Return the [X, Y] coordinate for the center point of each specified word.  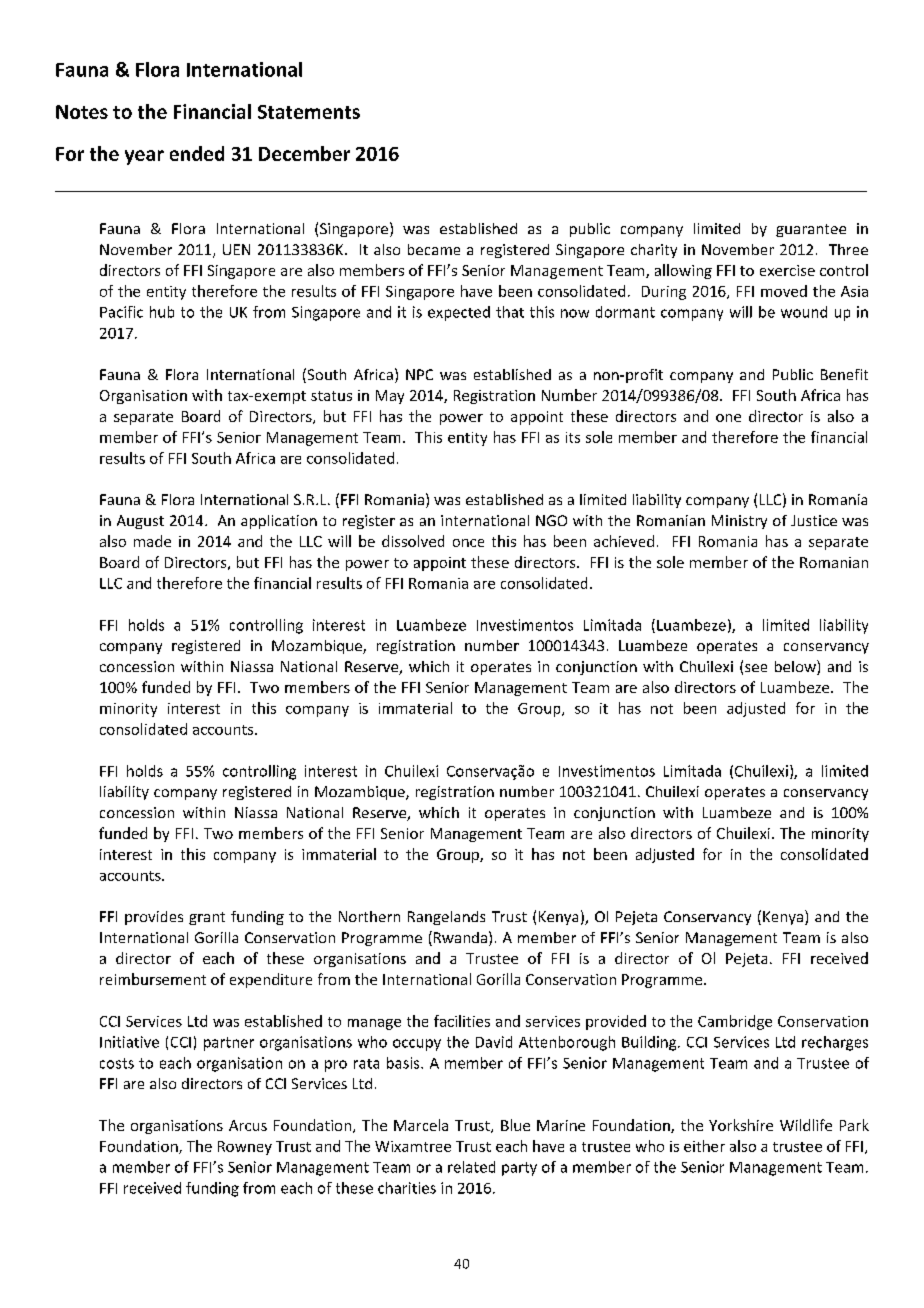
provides [154, 918]
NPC [419, 374]
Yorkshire [741, 1125]
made [152, 541]
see [756, 668]
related [471, 1167]
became [434, 249]
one [728, 418]
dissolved [413, 541]
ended [197, 153]
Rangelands [446, 918]
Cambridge [735, 1022]
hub [162, 312]
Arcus [248, 1125]
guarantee [811, 230]
